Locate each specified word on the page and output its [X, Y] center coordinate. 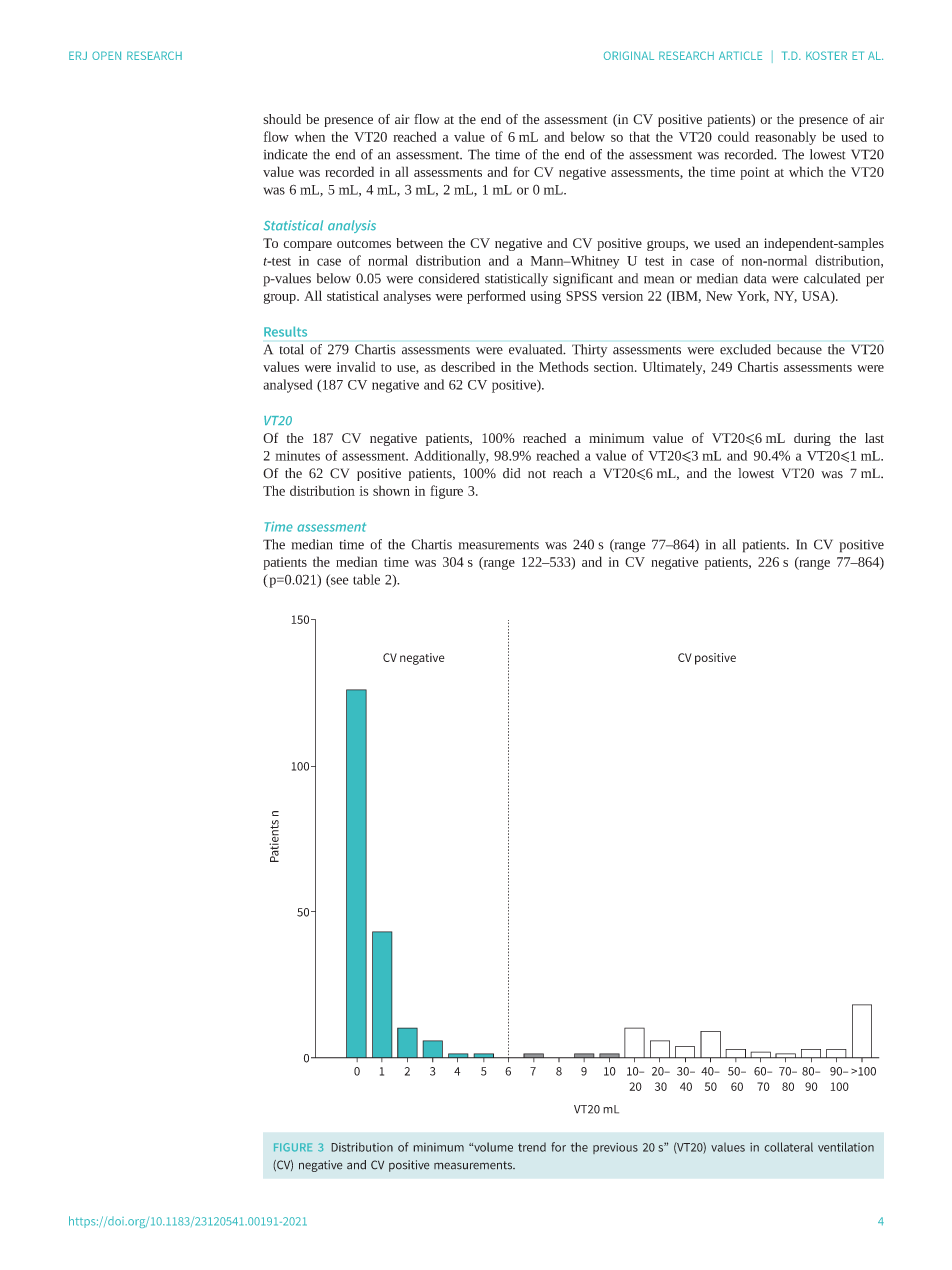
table [366, 579]
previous [615, 1148]
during [812, 439]
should [282, 119]
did [511, 473]
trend [532, 1147]
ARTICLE [740, 55]
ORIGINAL [629, 55]
